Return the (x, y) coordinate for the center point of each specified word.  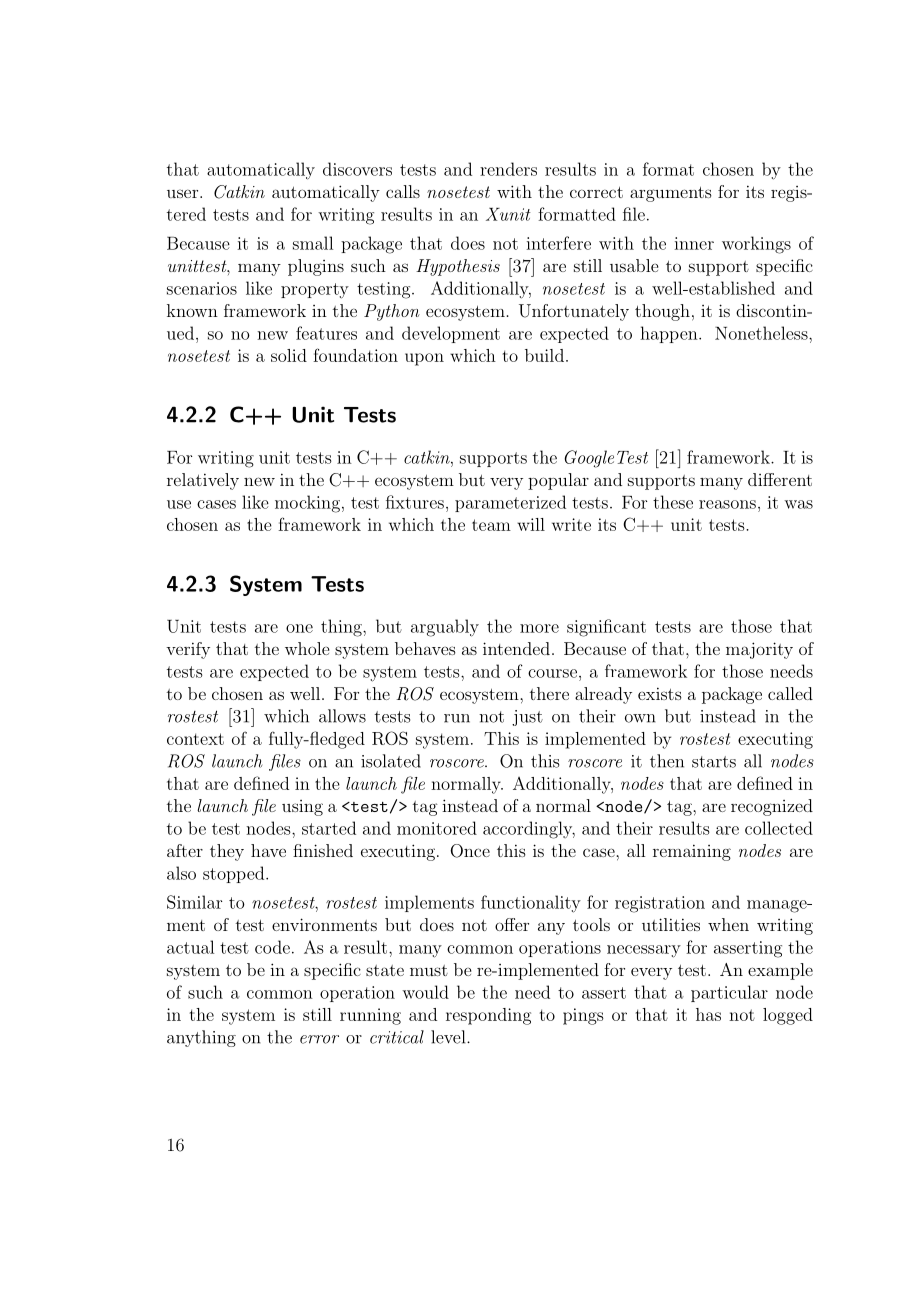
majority (759, 650)
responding (488, 1016)
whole (307, 648)
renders (508, 169)
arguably (445, 628)
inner (694, 243)
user (184, 193)
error (319, 1039)
